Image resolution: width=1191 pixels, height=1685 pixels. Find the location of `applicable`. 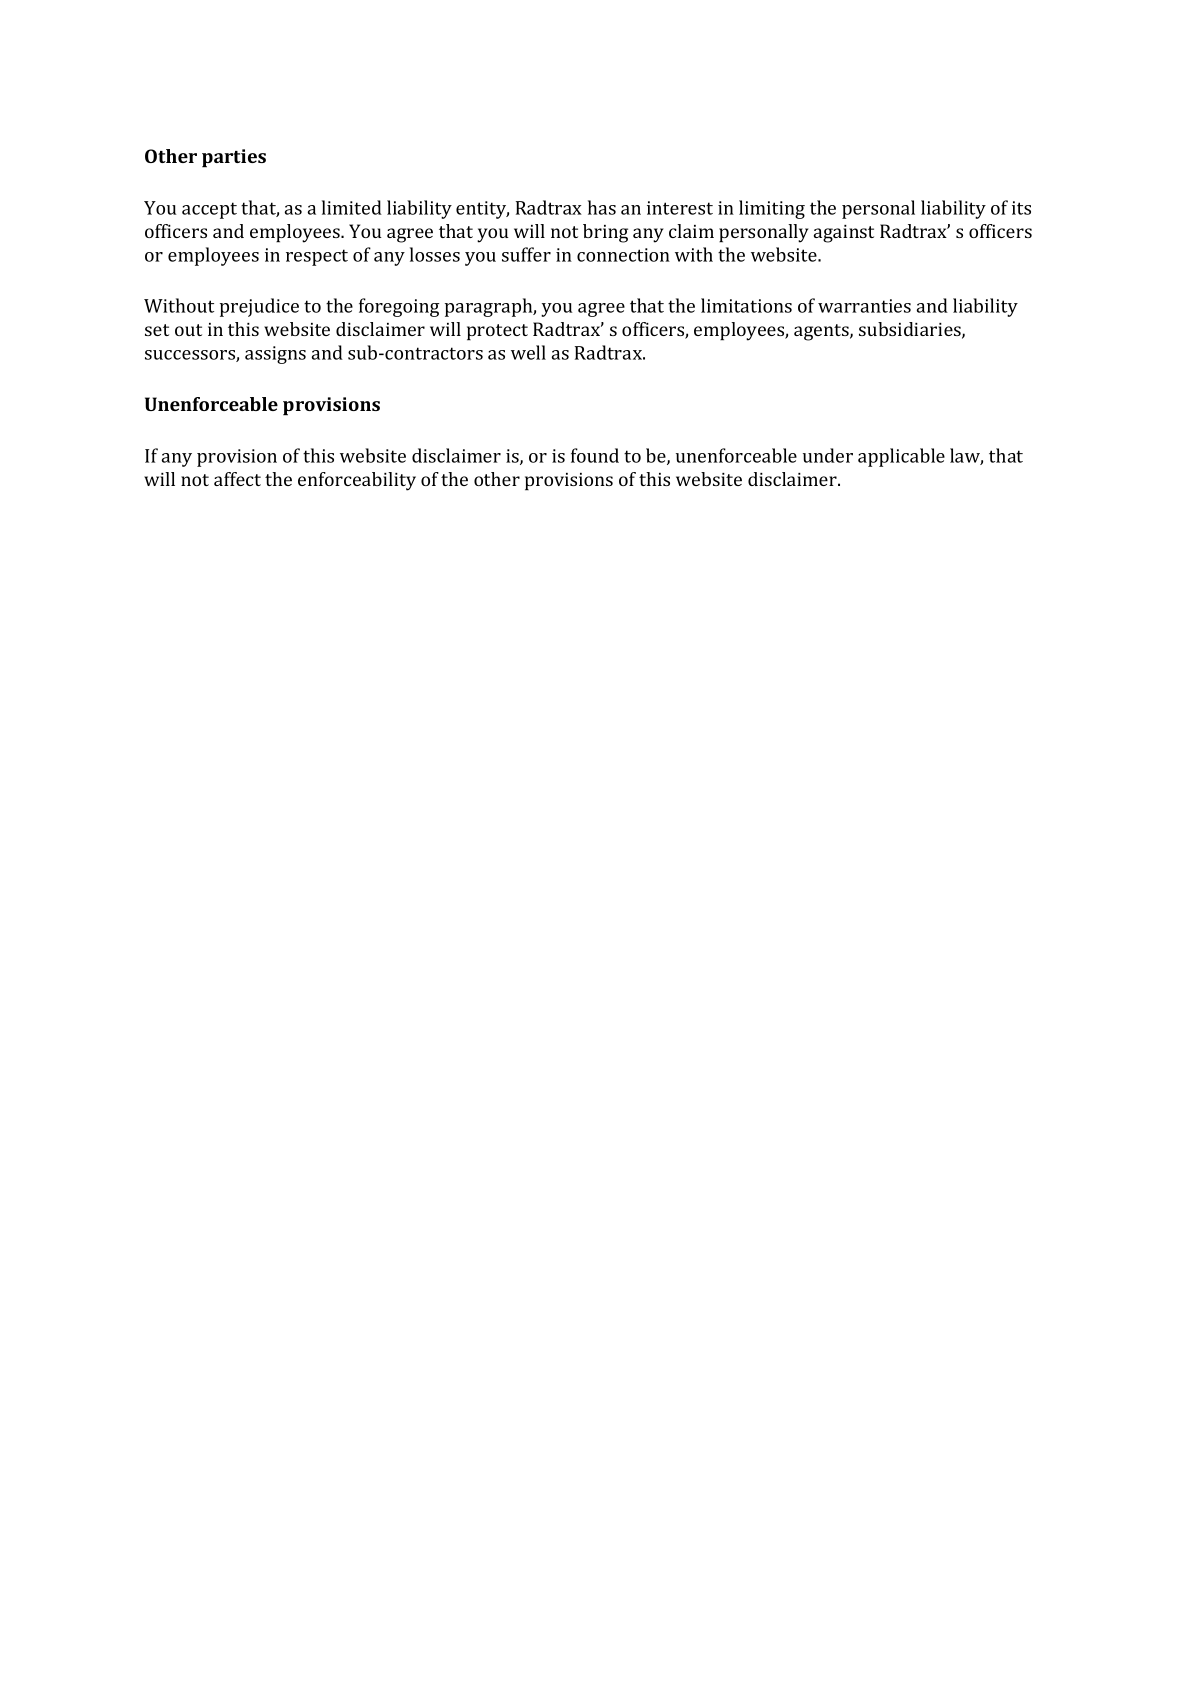

applicable is located at coordinates (901, 457).
